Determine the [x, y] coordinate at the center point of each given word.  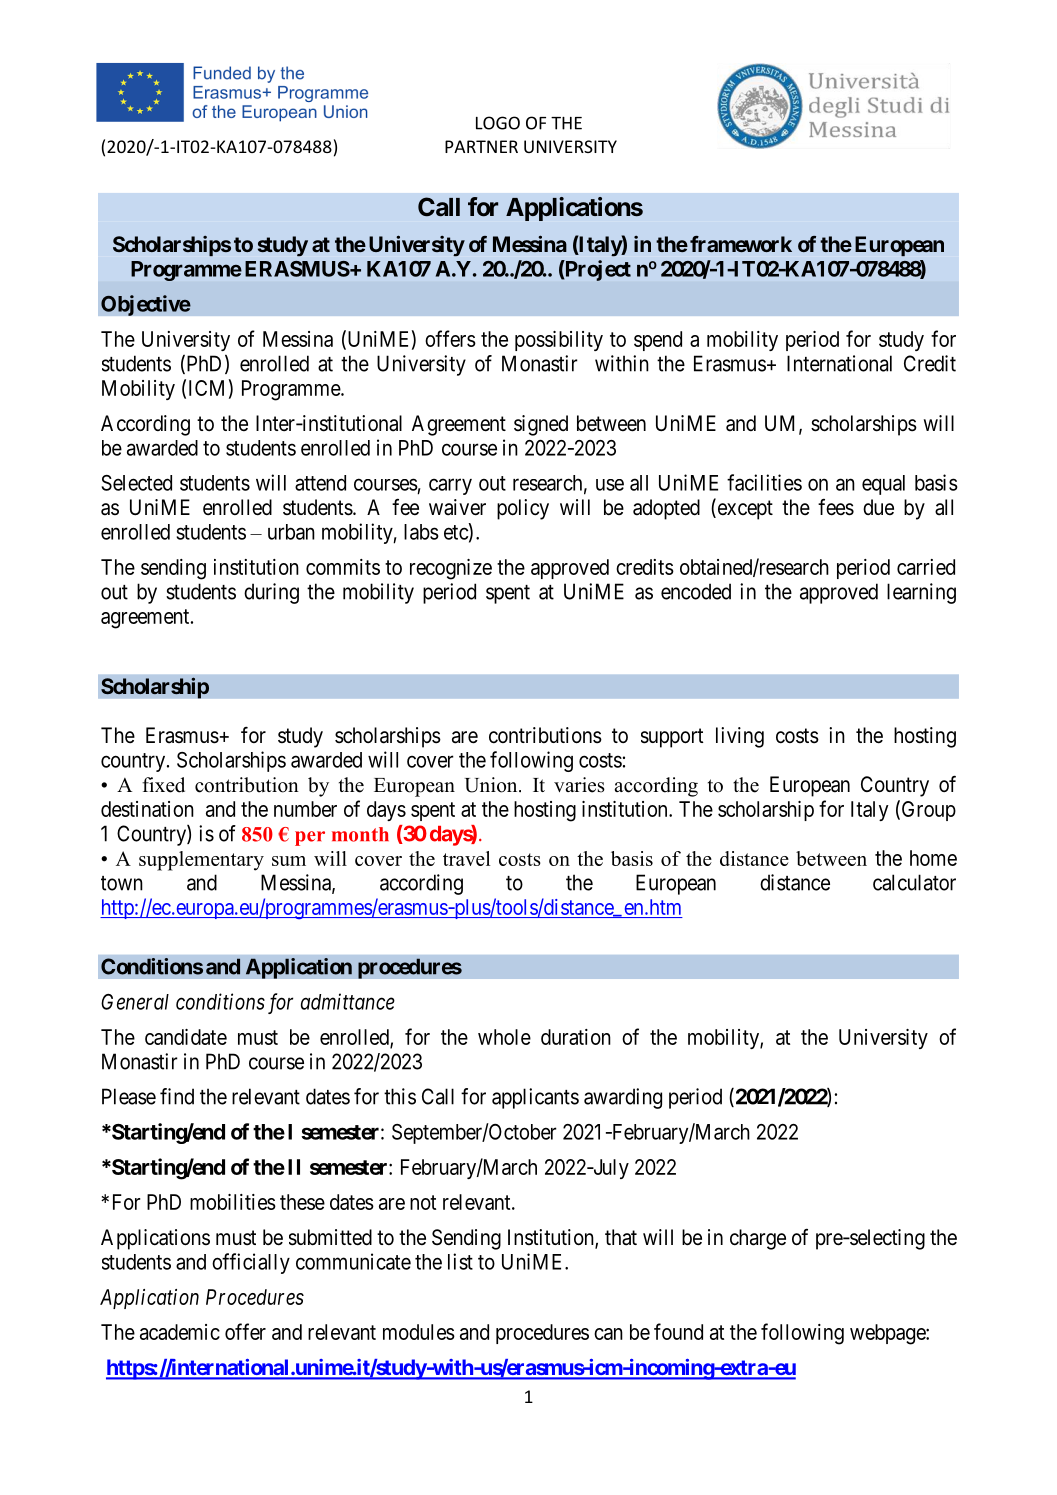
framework [741, 244]
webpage [888, 1334]
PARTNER [481, 146]
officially [251, 1263]
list [460, 1261]
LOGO [498, 123]
